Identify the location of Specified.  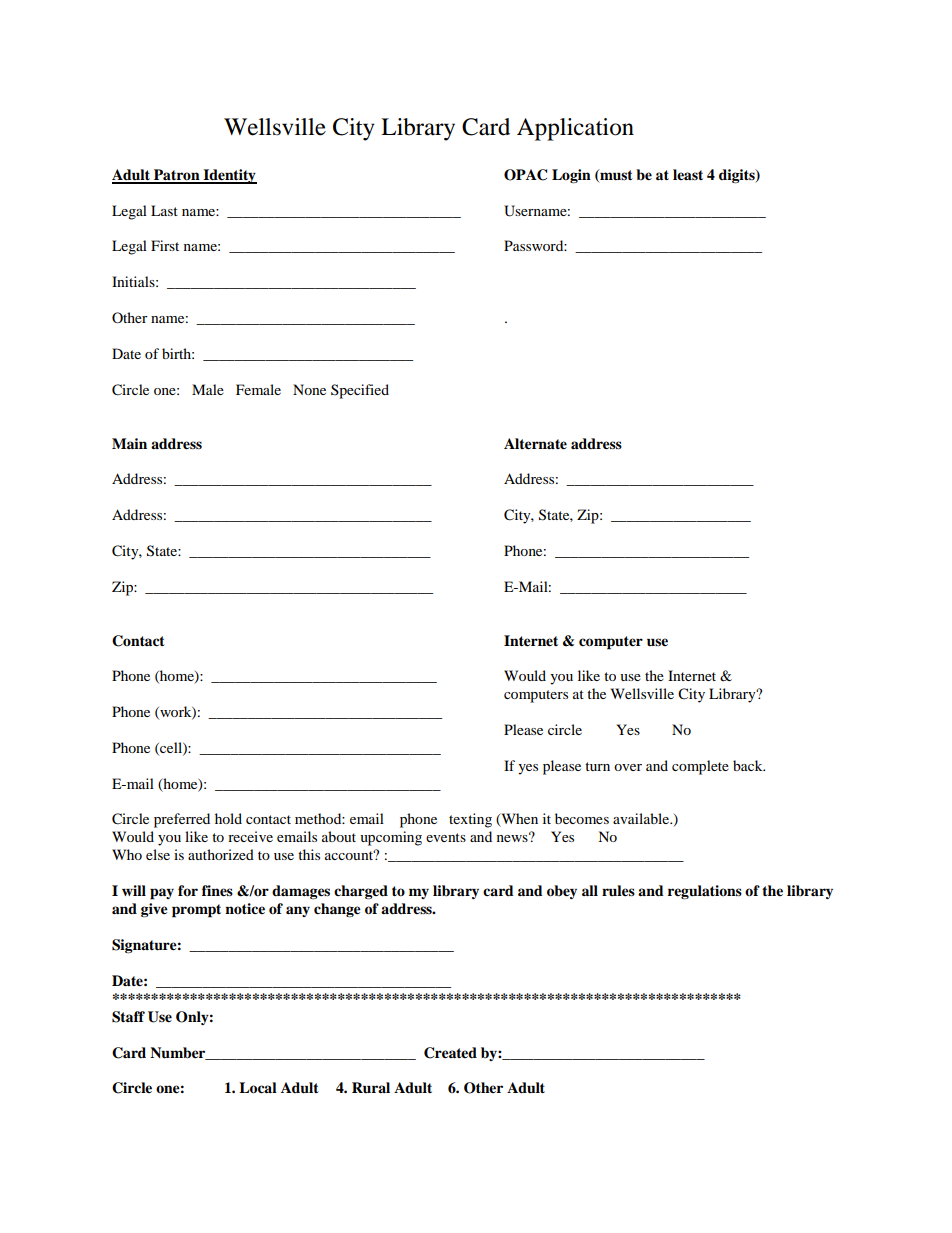
(360, 391).
